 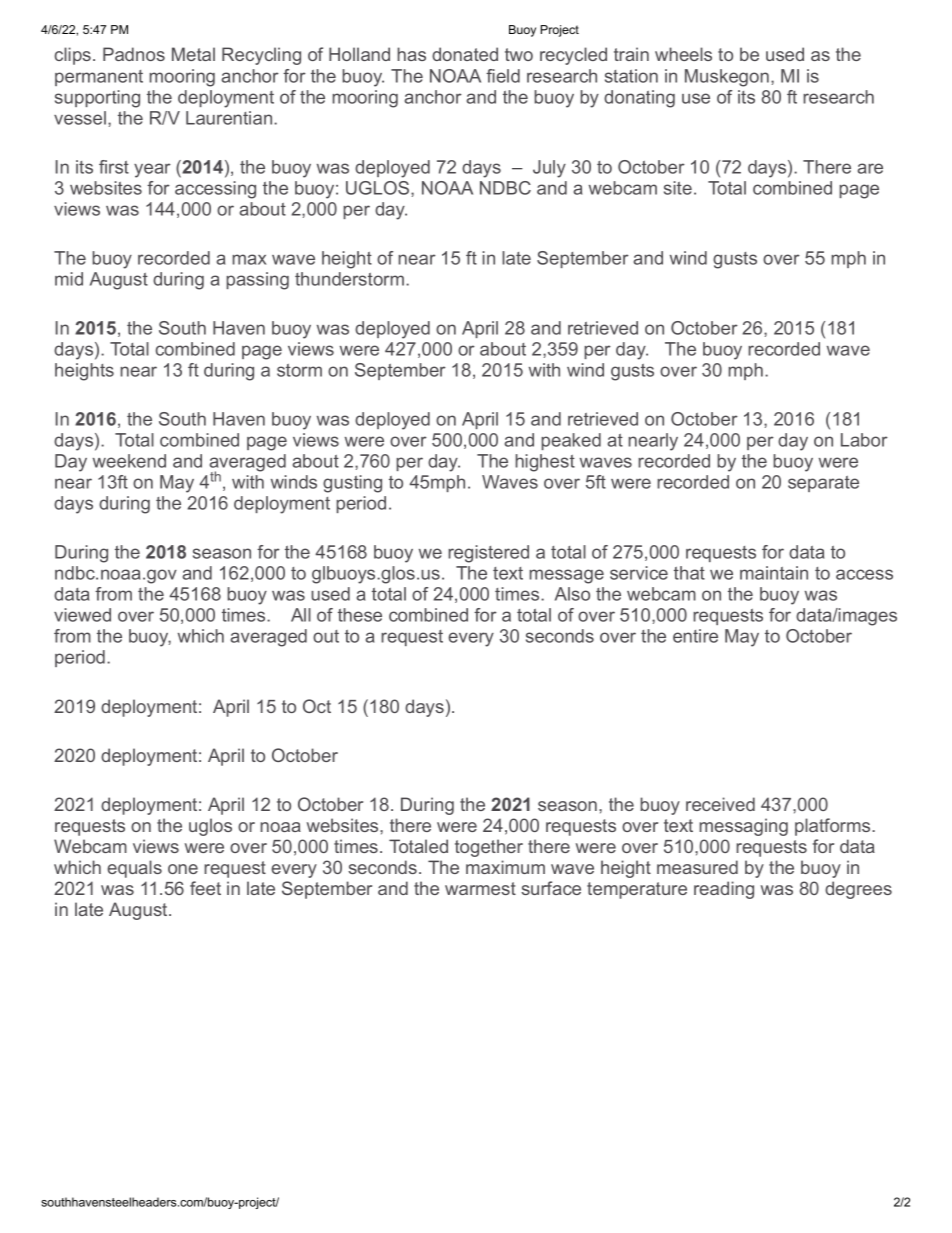 I want to click on field, so click(x=503, y=76).
